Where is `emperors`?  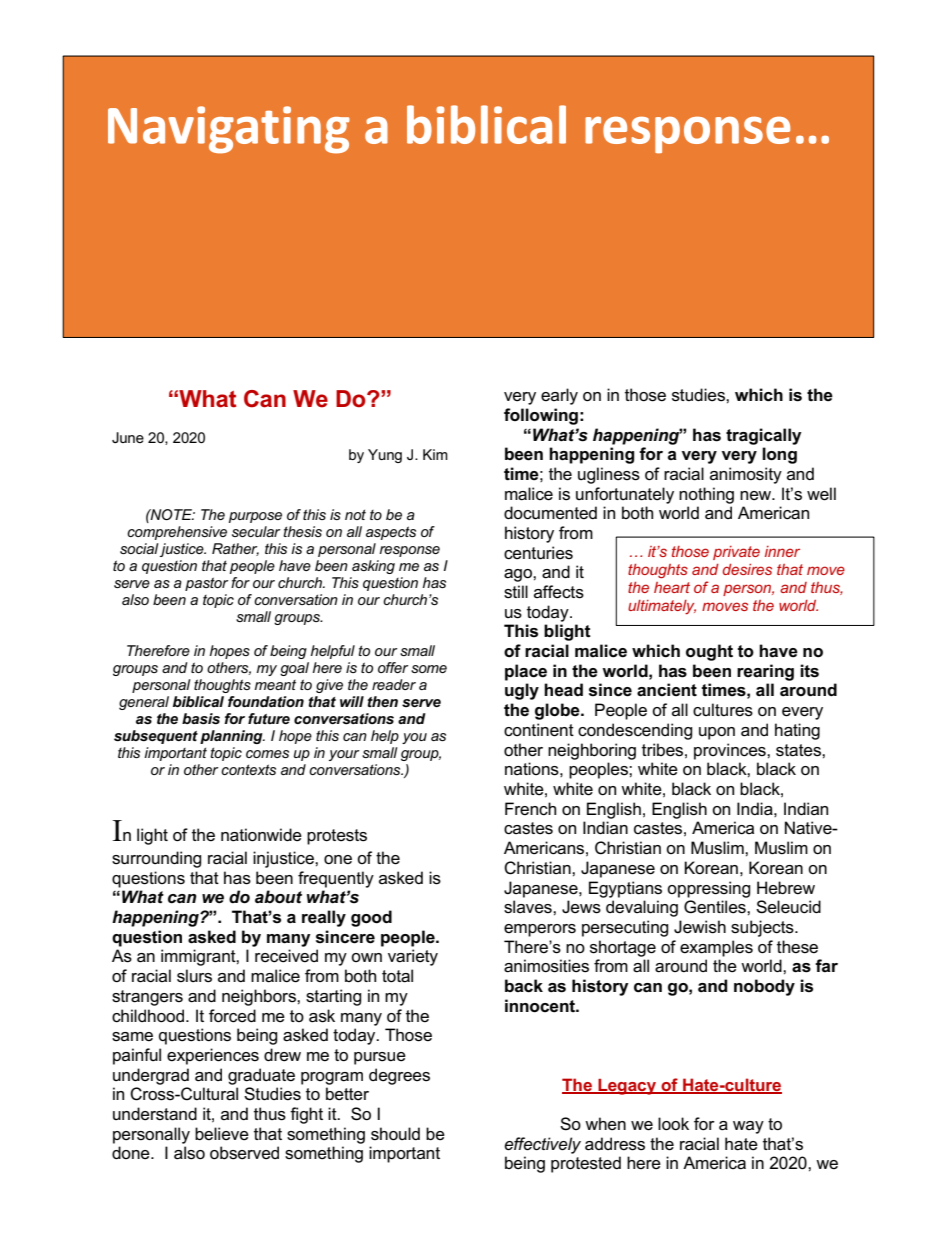
emperors is located at coordinates (540, 930).
